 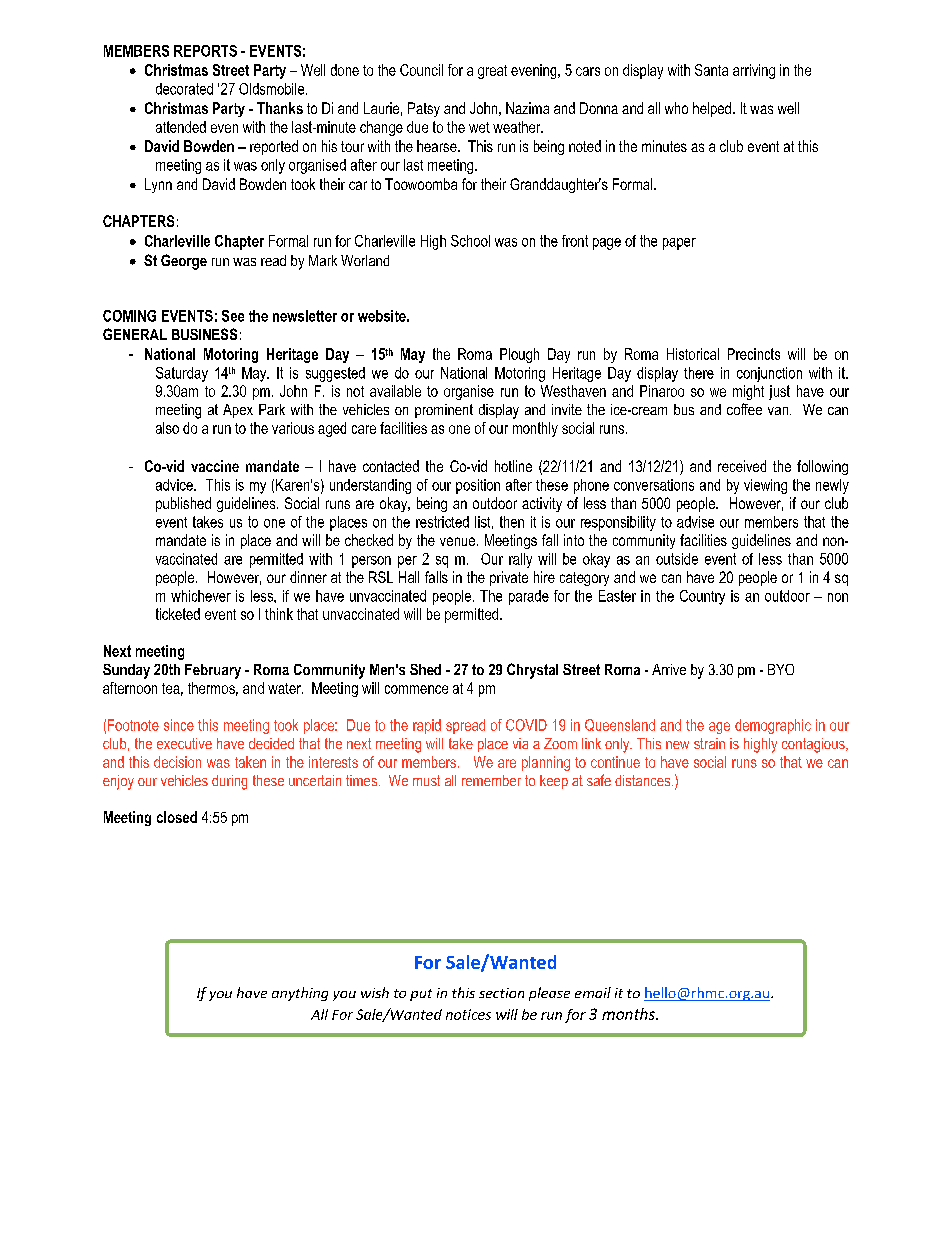 I want to click on decorated, so click(x=184, y=89).
